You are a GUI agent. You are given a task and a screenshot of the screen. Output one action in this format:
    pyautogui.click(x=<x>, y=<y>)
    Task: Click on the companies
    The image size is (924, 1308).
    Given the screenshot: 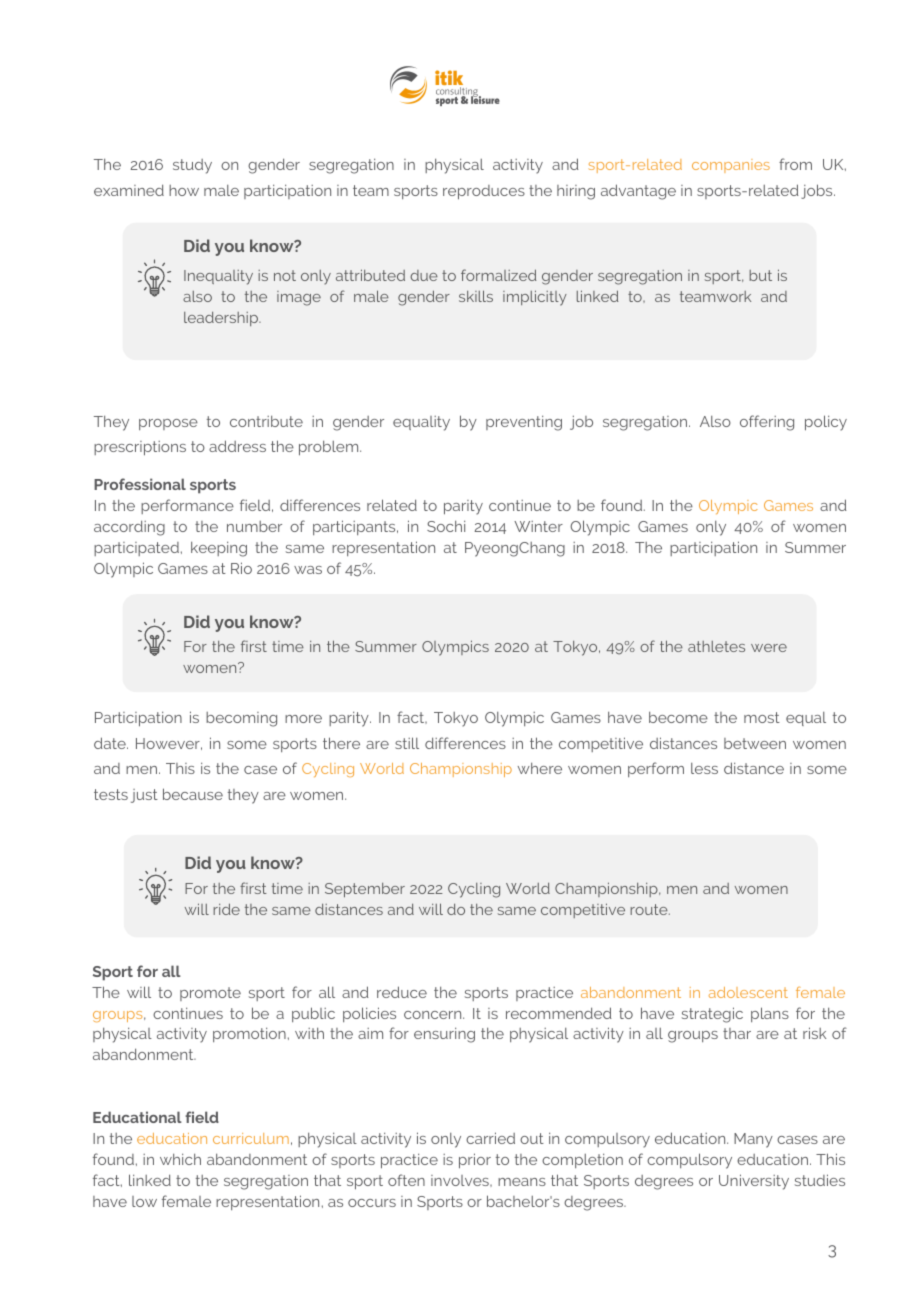 What is the action you would take?
    pyautogui.click(x=731, y=166)
